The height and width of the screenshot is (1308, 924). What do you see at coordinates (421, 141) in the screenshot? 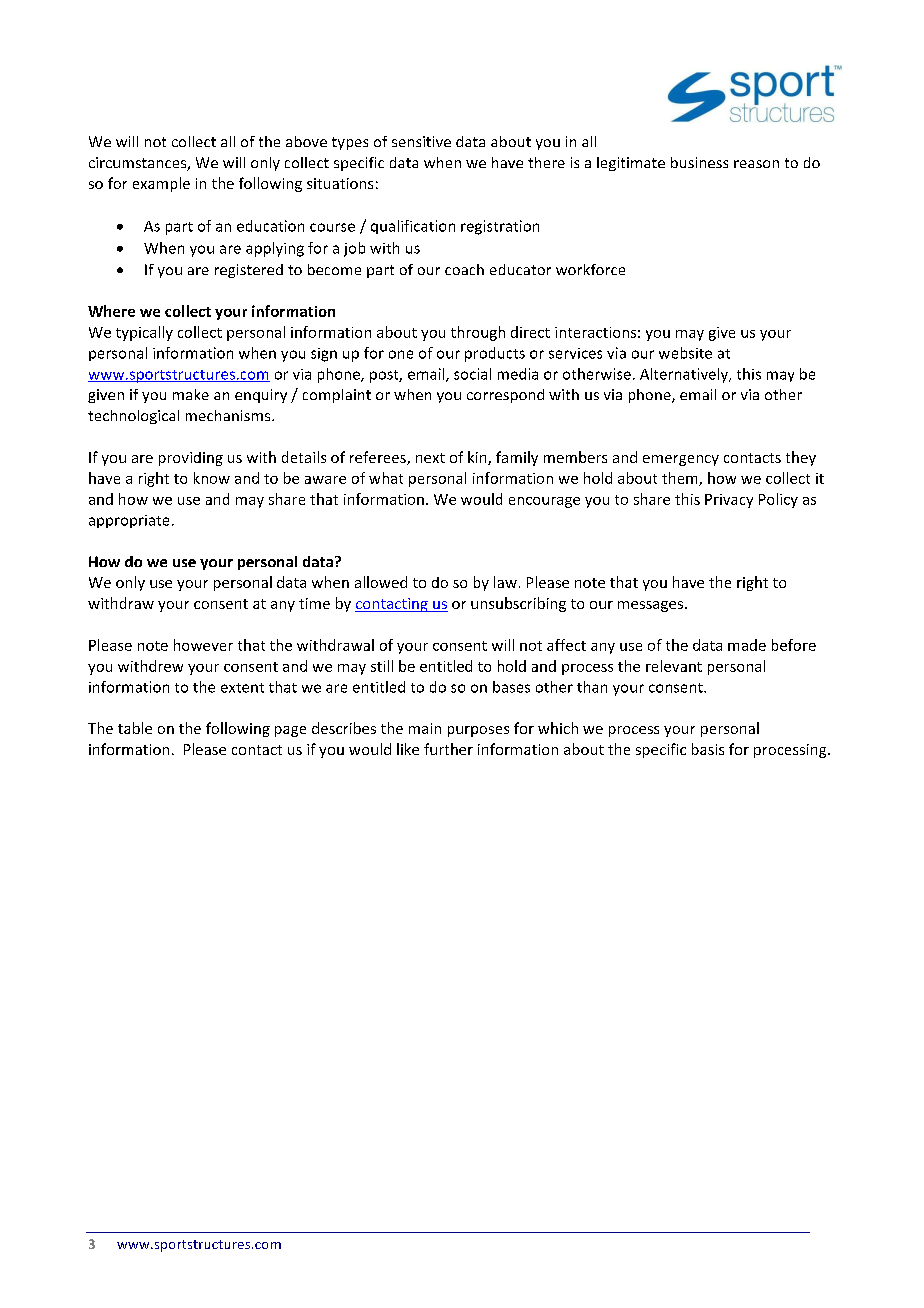
I see `sensitive` at bounding box center [421, 141].
